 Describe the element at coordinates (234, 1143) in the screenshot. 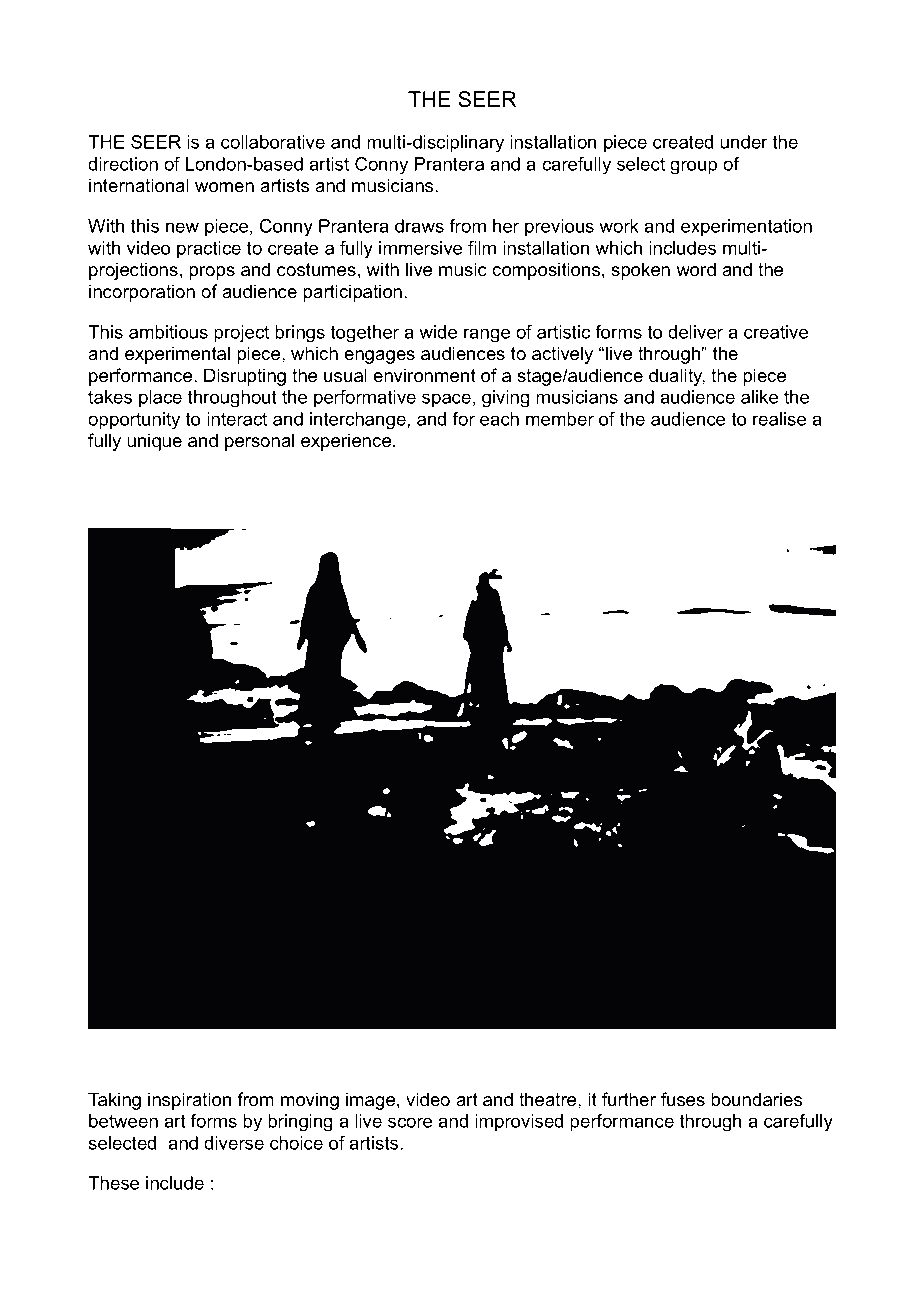

I see `diverse` at that location.
